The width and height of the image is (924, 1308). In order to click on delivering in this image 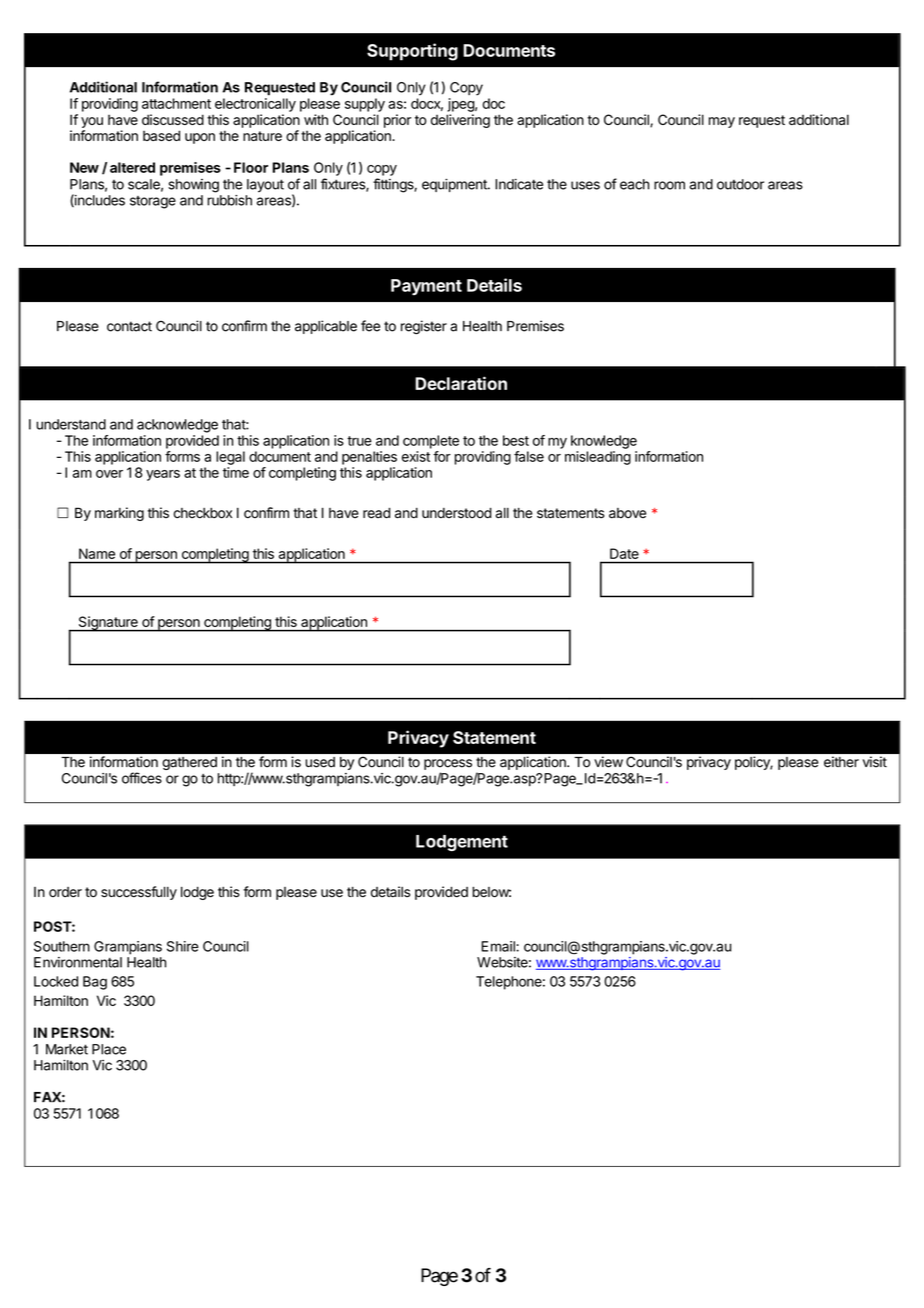, I will do `click(460, 121)`.
